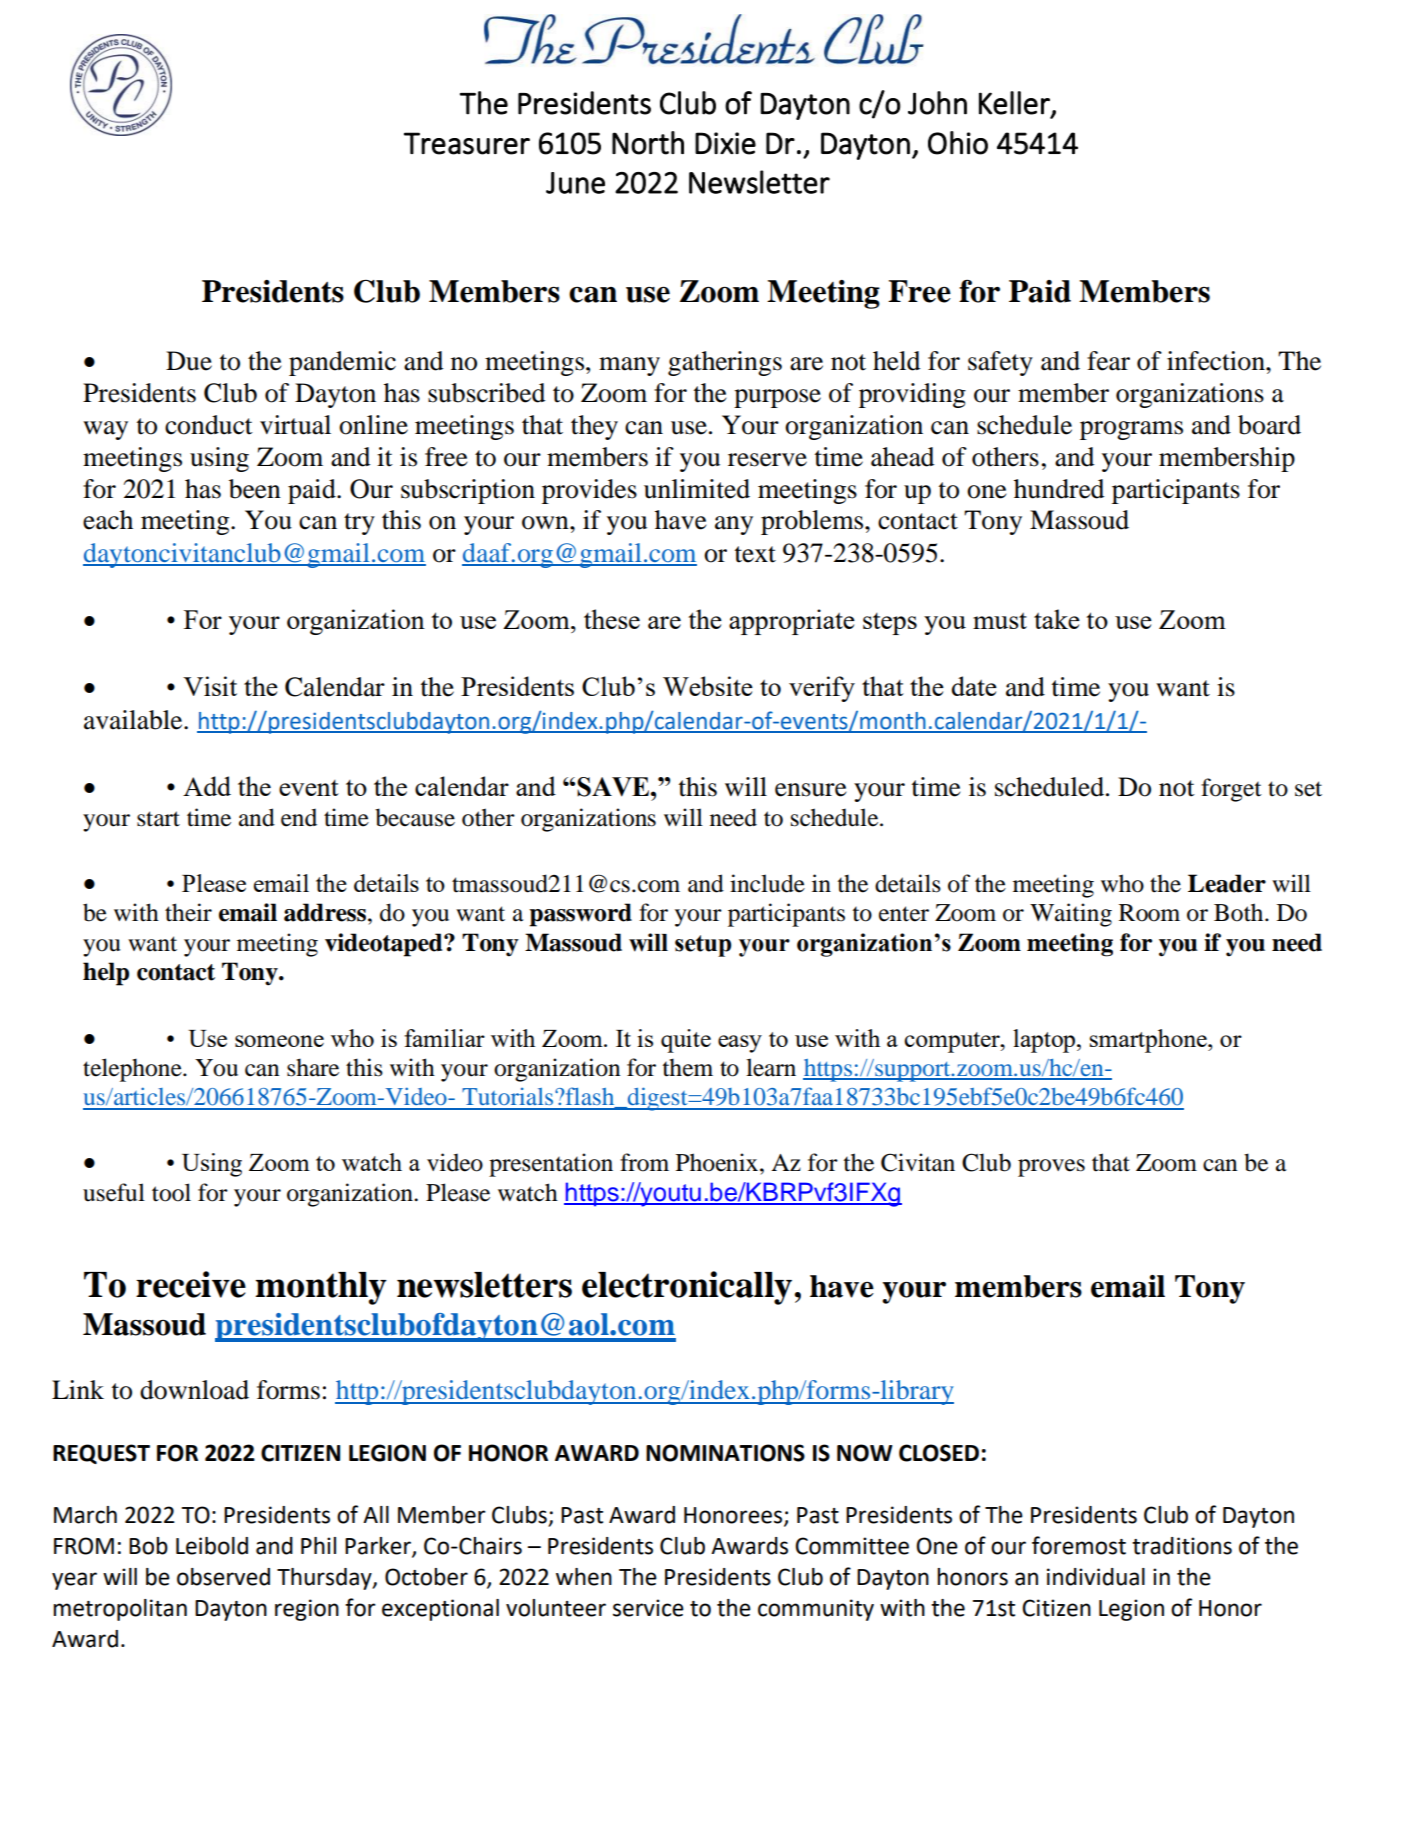 This page has width=1413, height=1829. Describe the element at coordinates (1051, 1168) in the page. I see `proves` at that location.
